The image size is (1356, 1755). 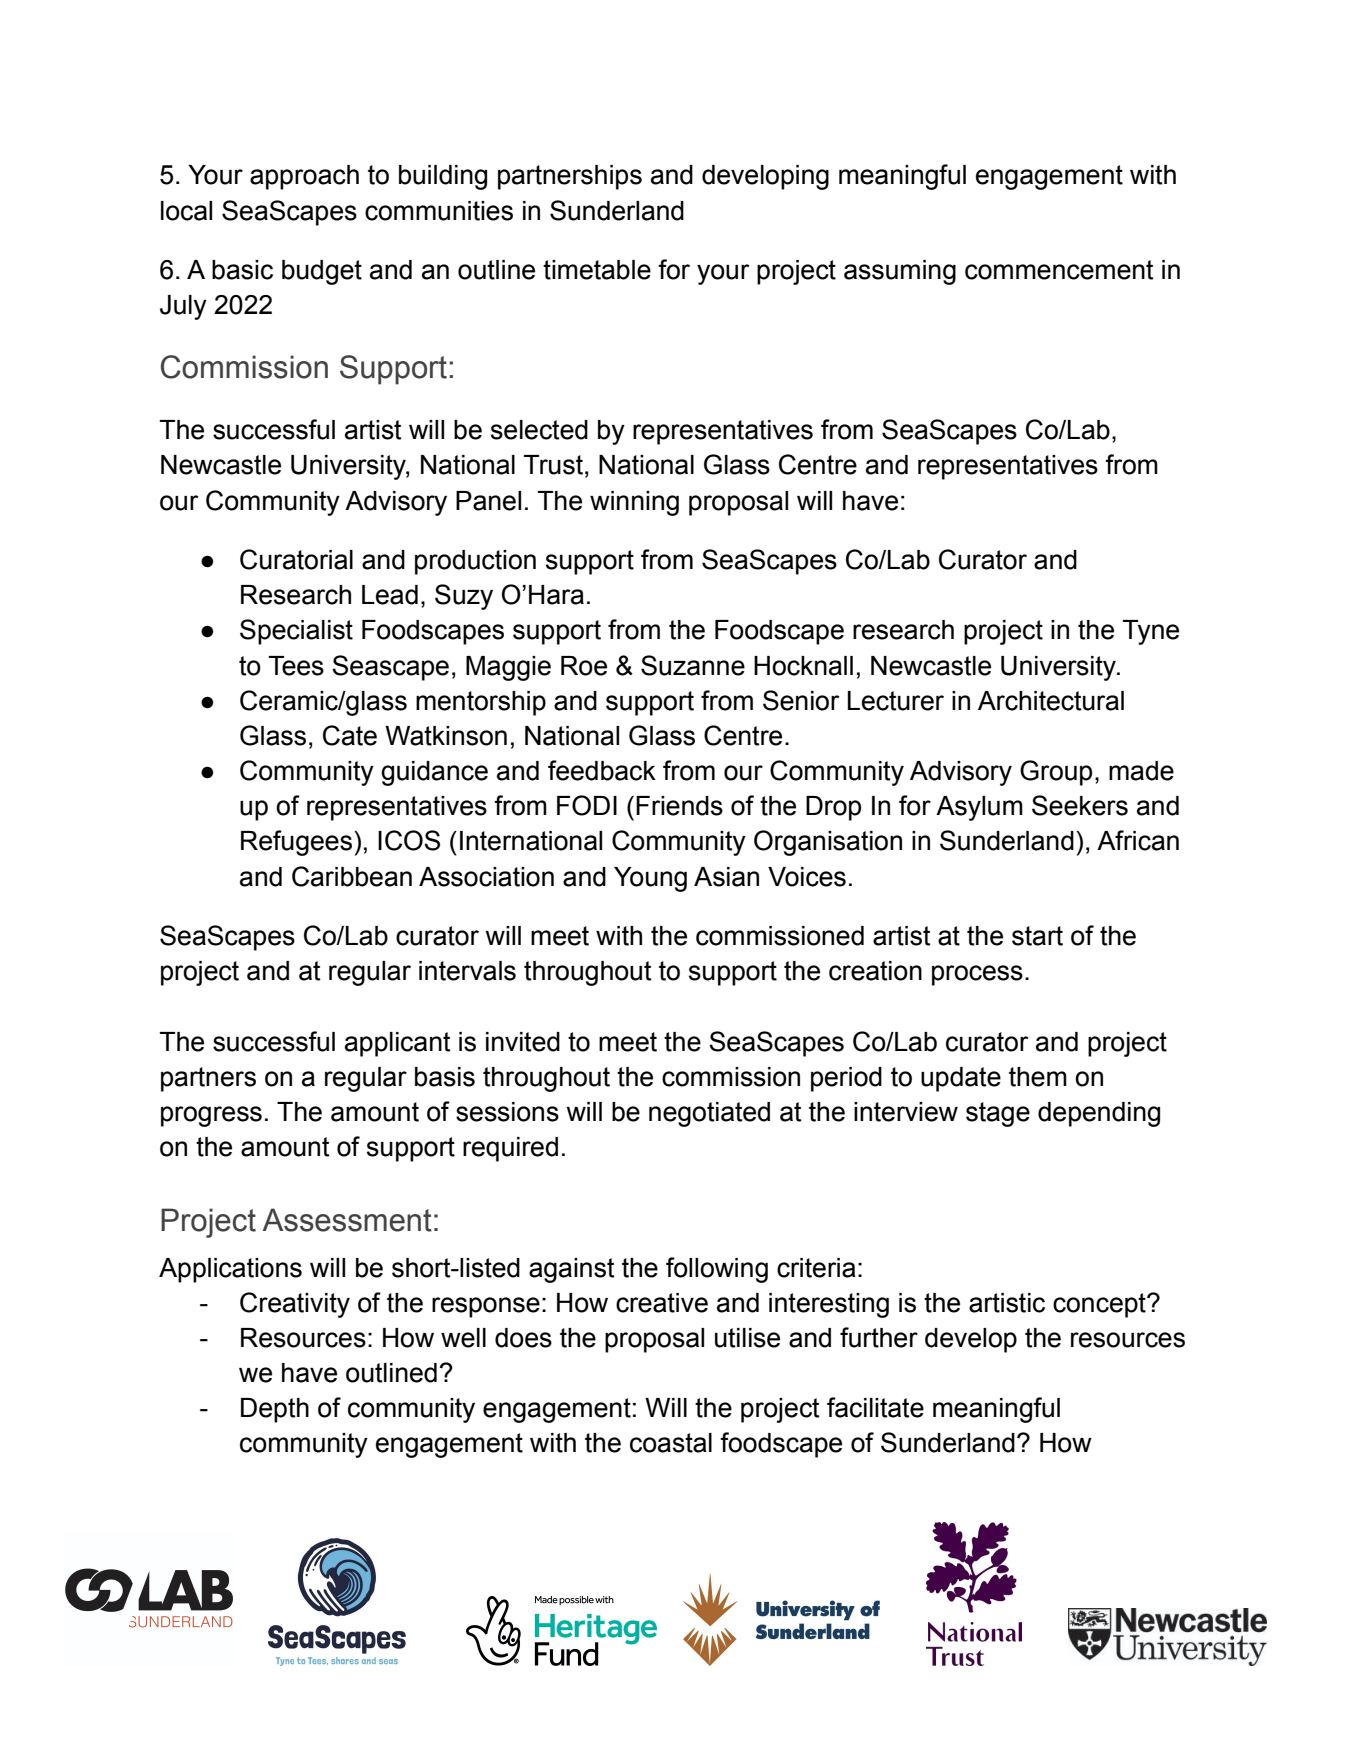 I want to click on Seekers, so click(x=1080, y=805).
